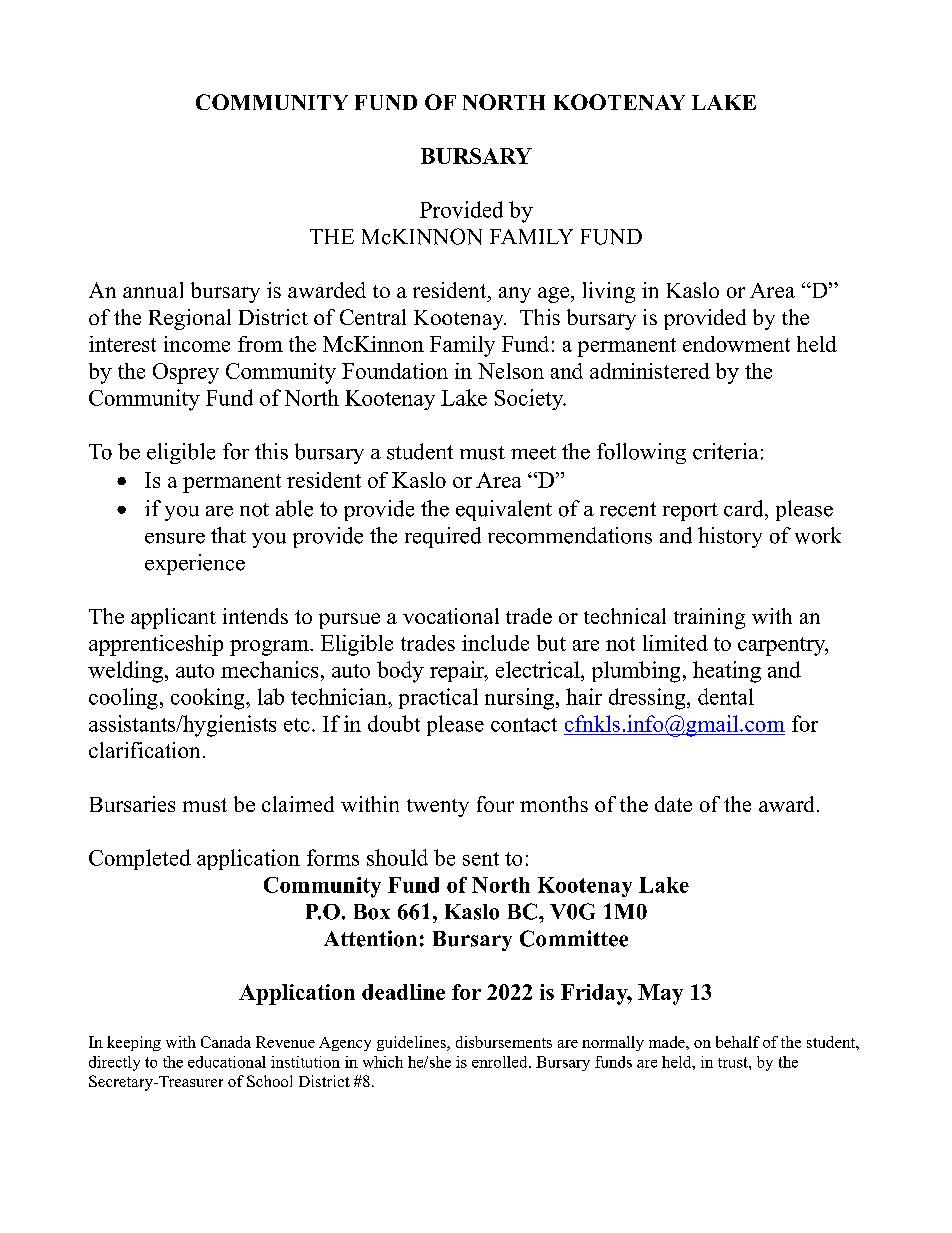 The image size is (952, 1233). Describe the element at coordinates (734, 1062) in the document. I see `trust` at that location.
